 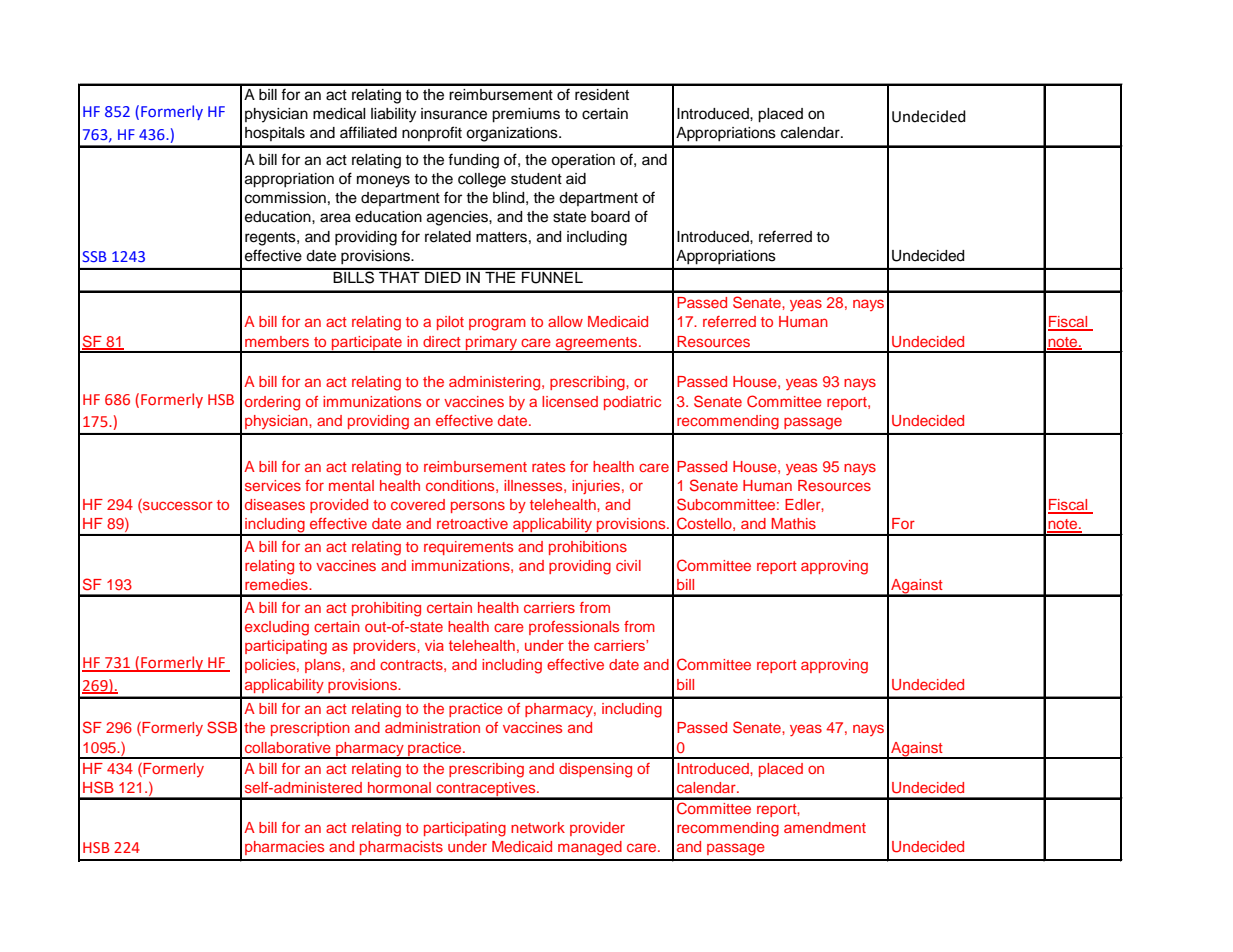 What do you see at coordinates (468, 548) in the screenshot?
I see `requirements` at bounding box center [468, 548].
